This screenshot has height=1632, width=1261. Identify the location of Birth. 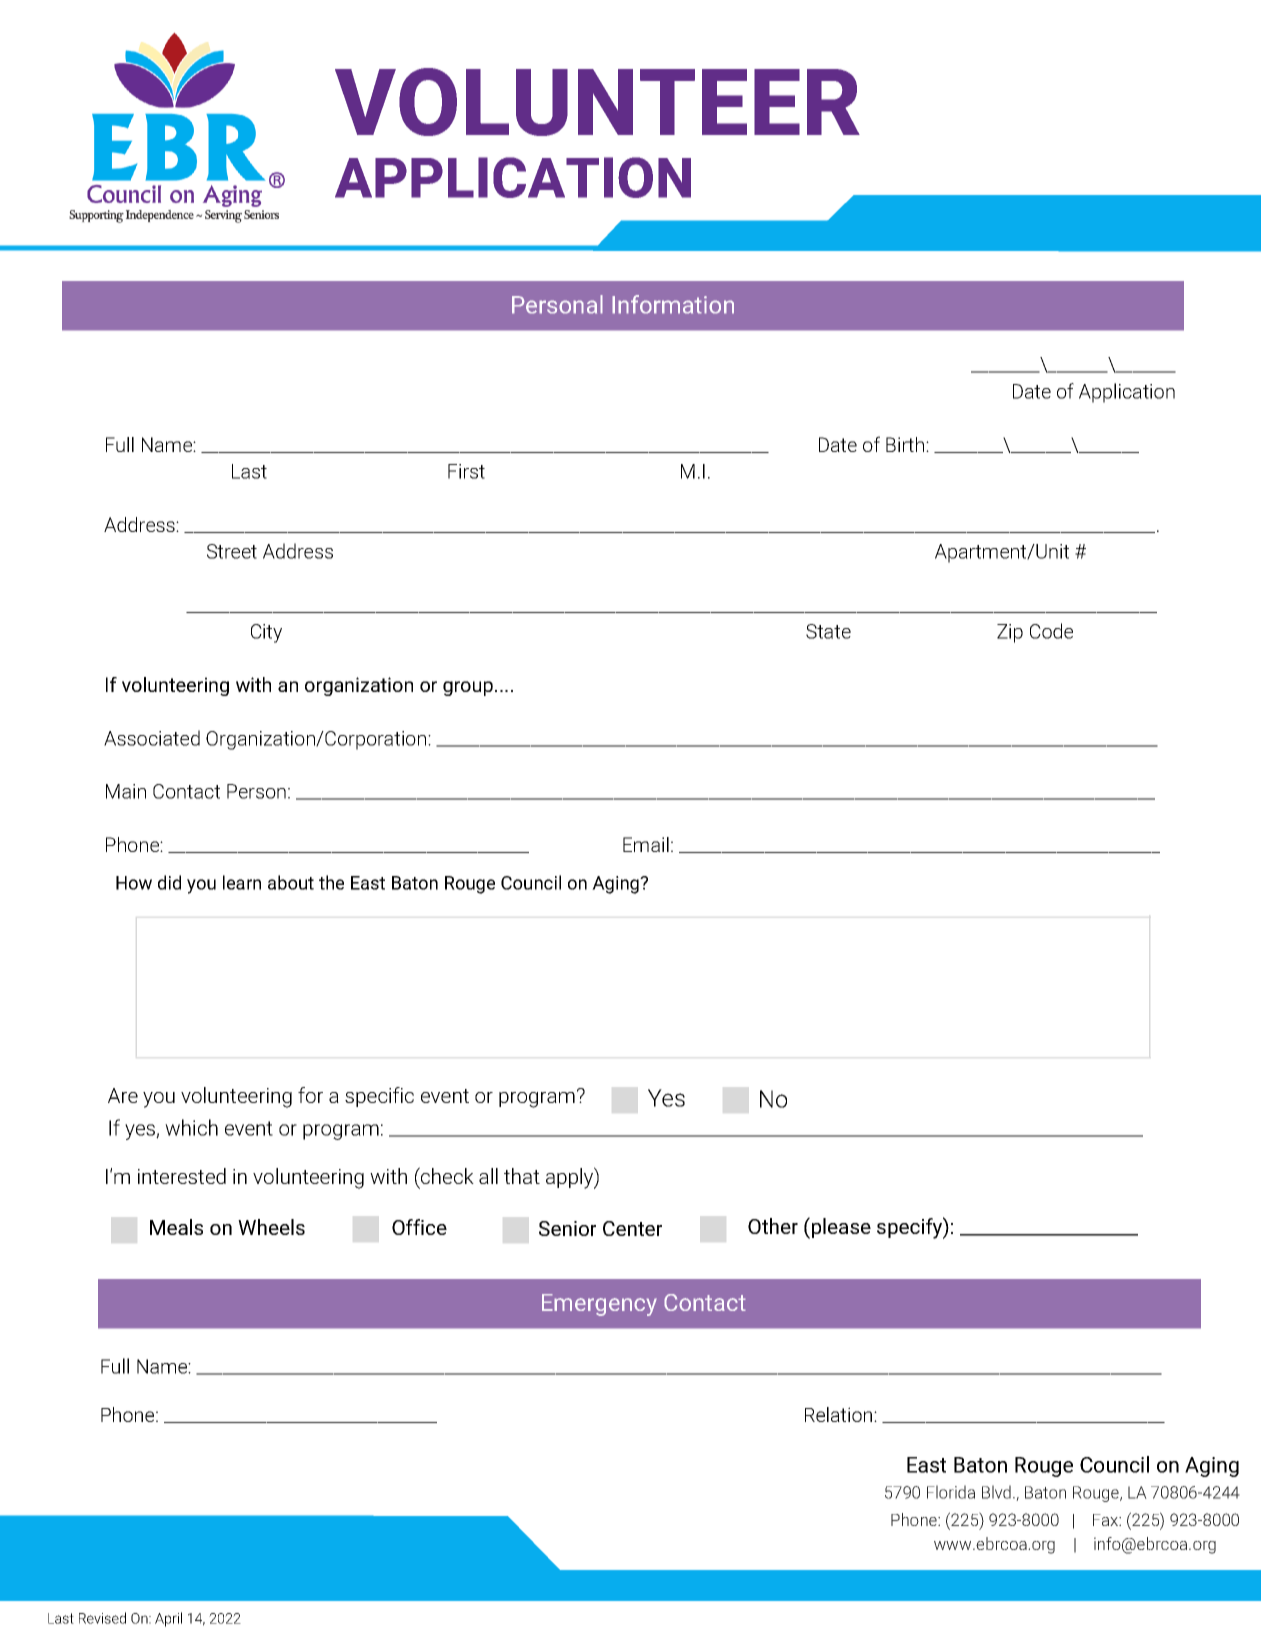
(905, 444).
